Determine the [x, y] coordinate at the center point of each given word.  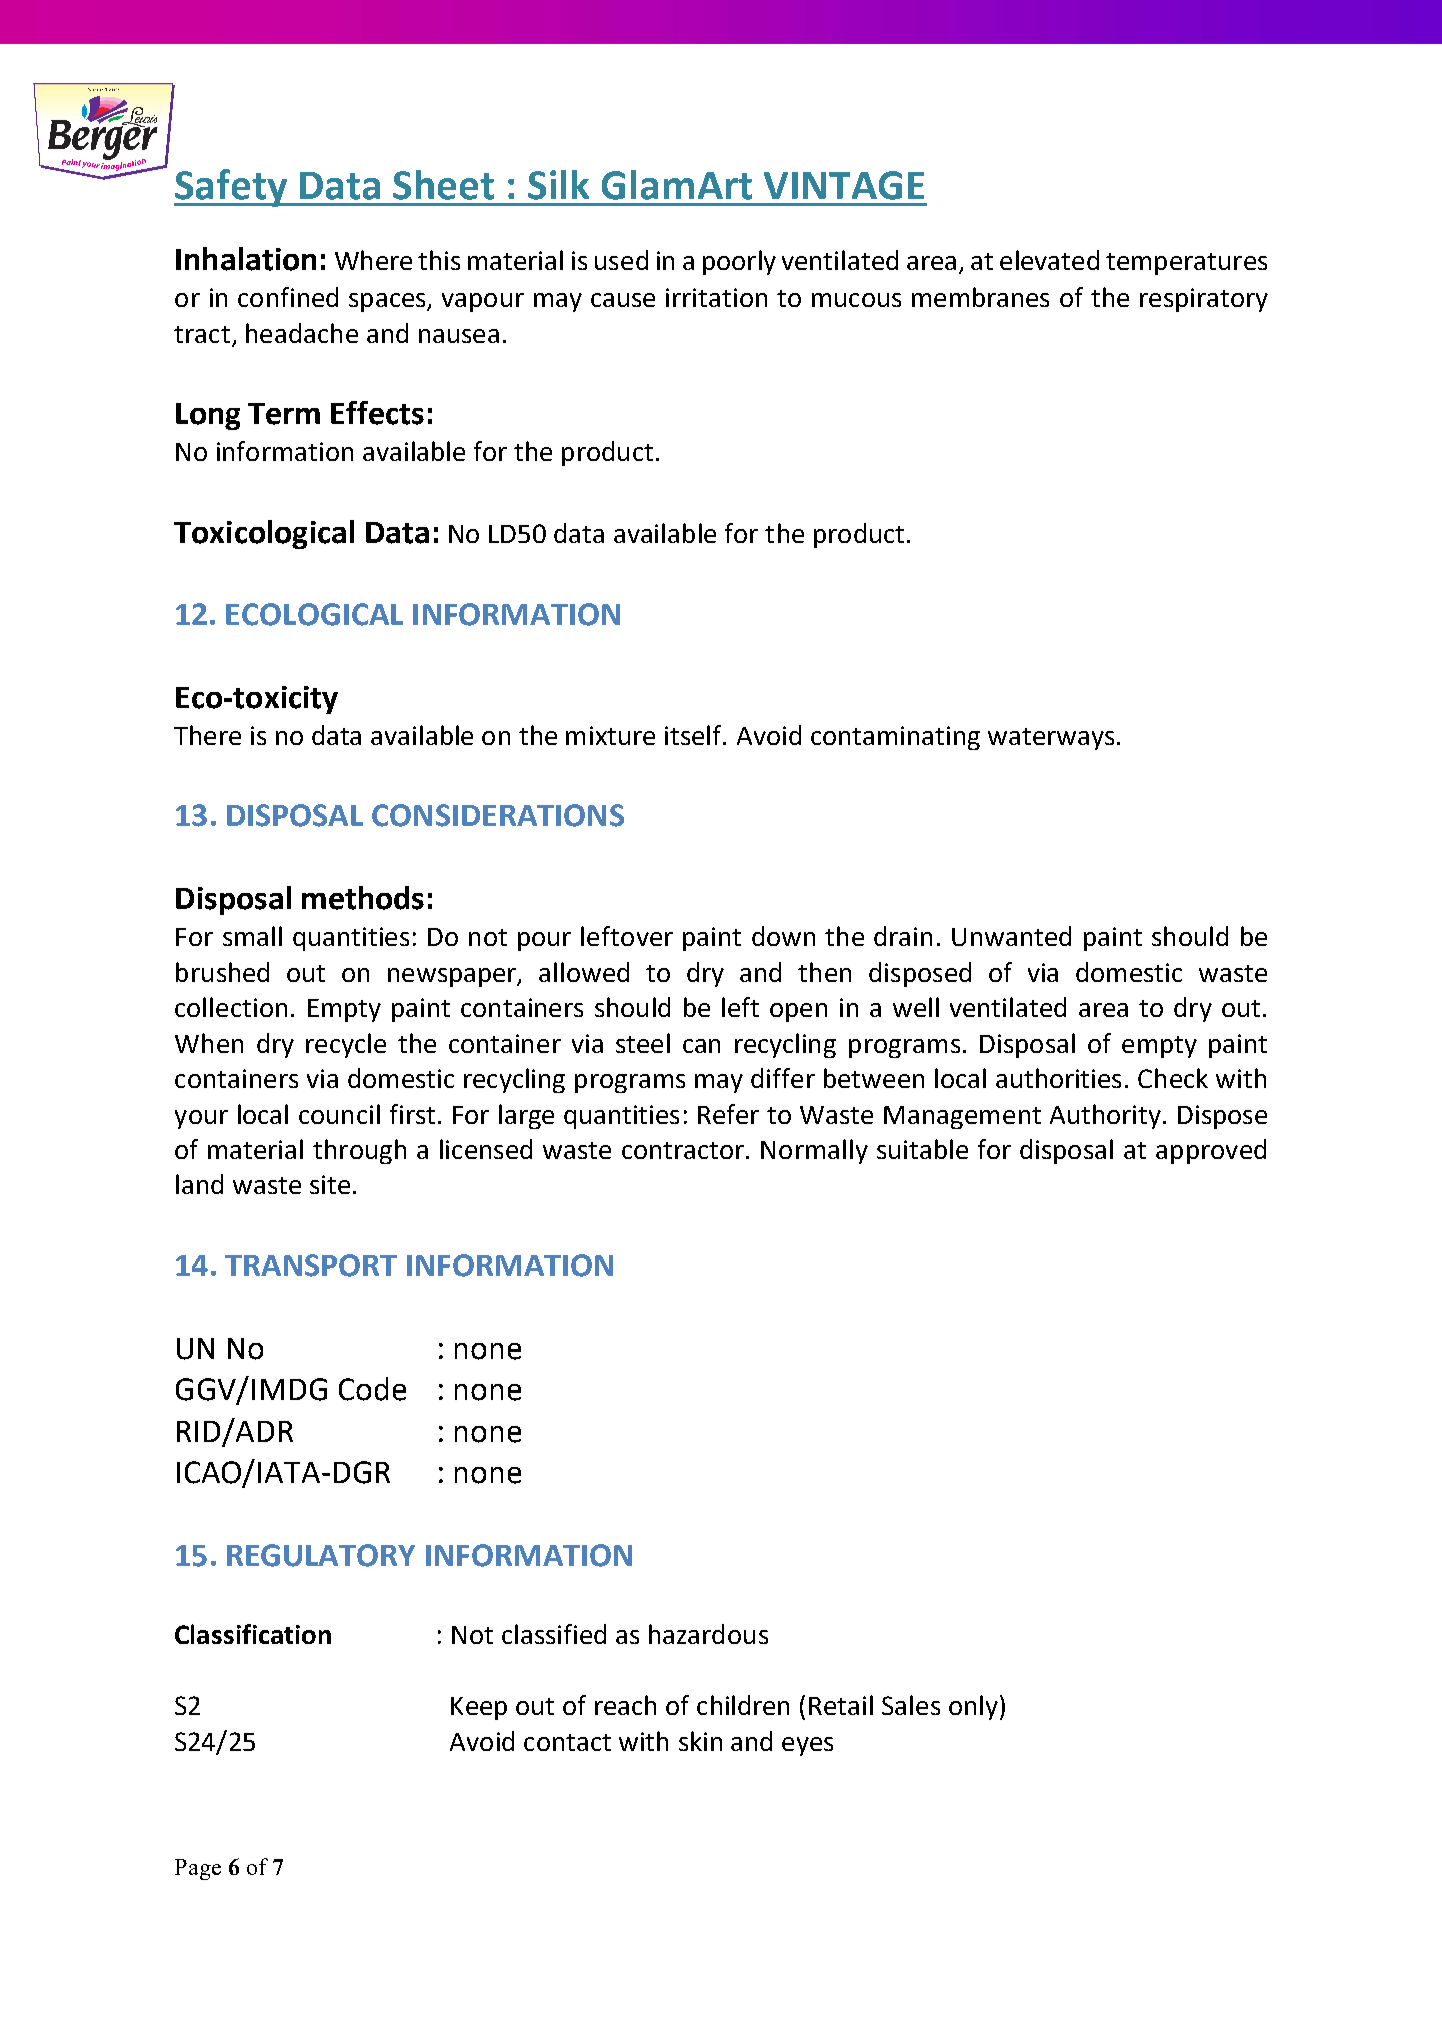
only [975, 1707]
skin [700, 1741]
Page [198, 1869]
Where [373, 260]
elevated [1049, 260]
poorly [739, 262]
